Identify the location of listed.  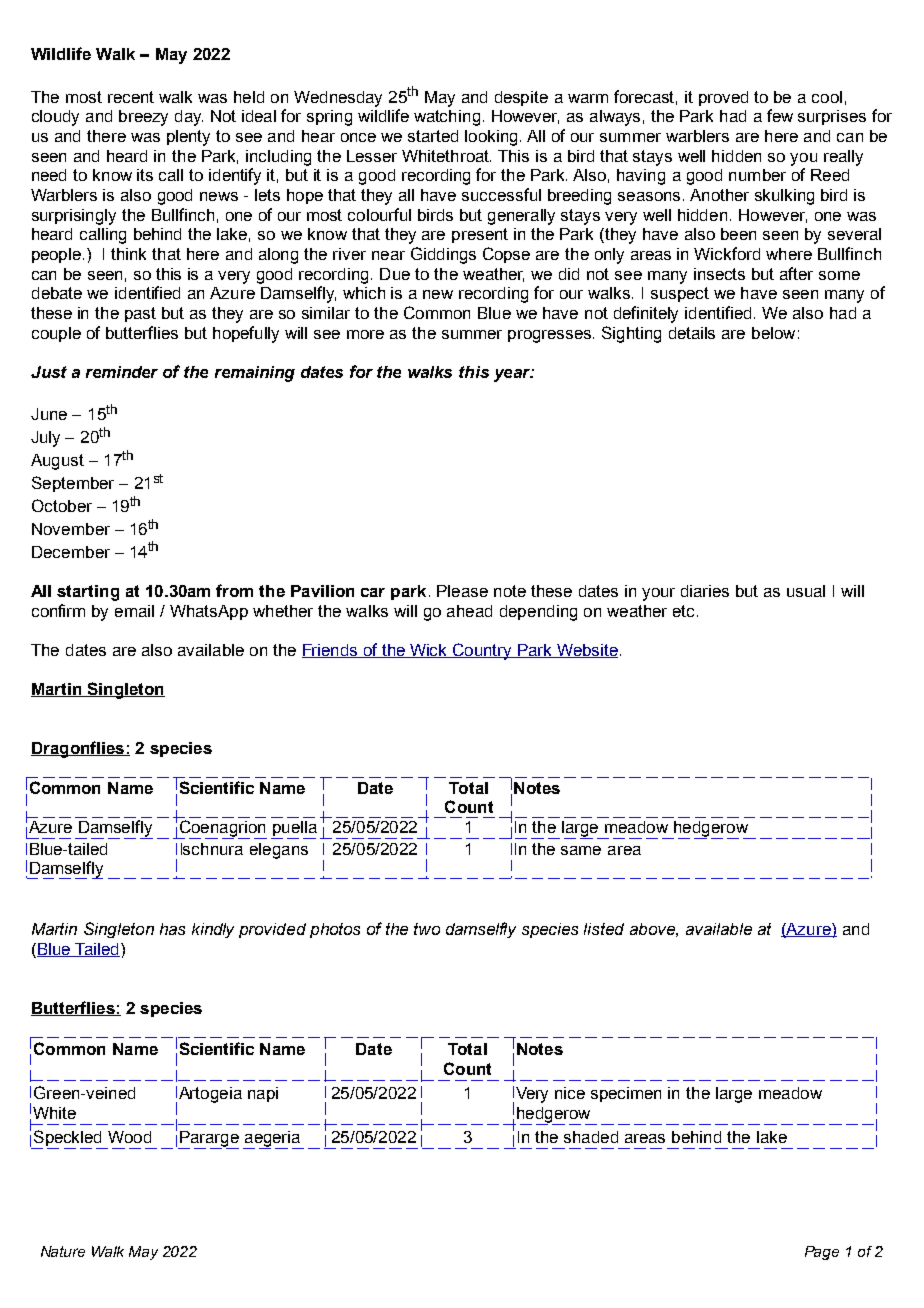
(604, 929).
